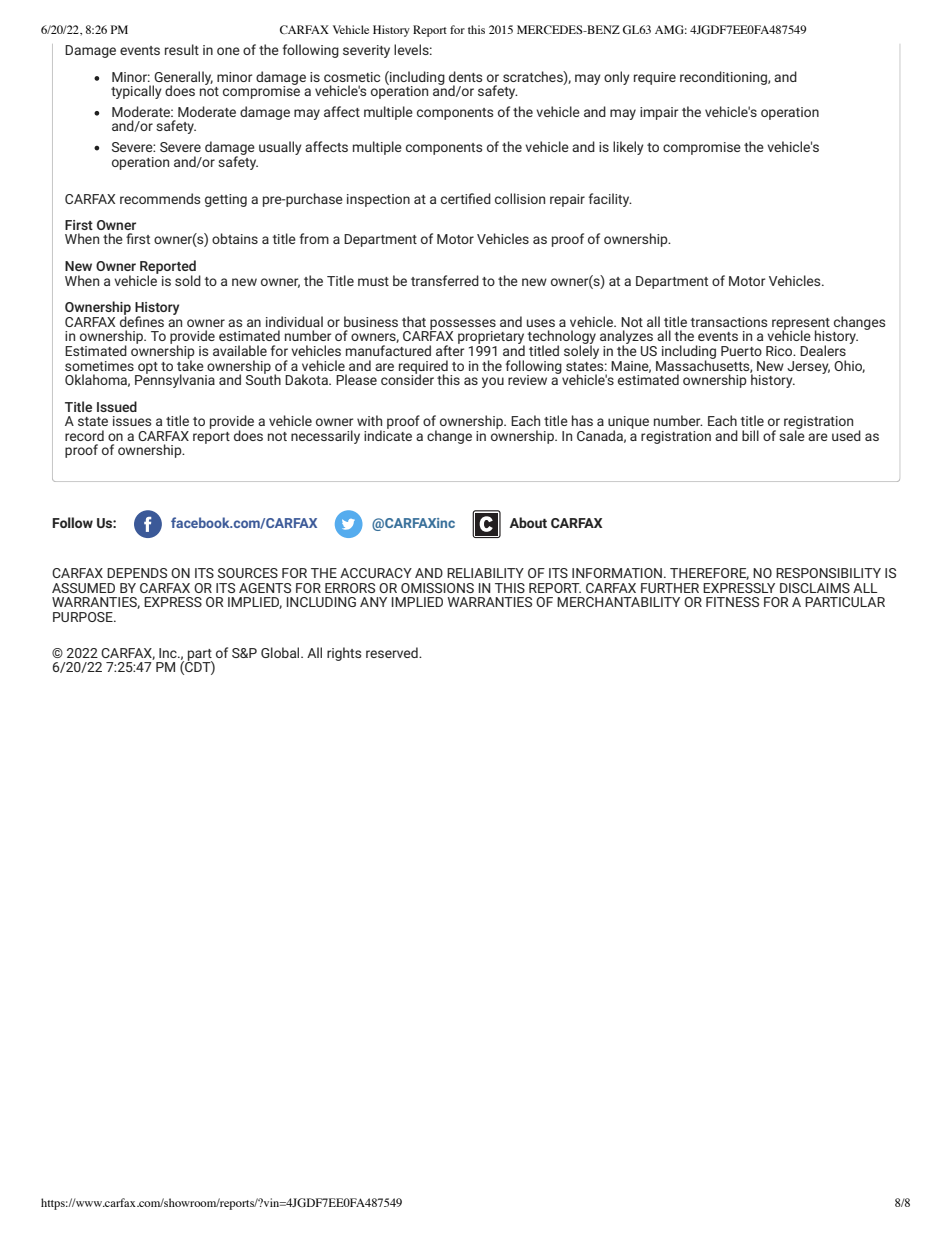 This document has height=1233, width=952. What do you see at coordinates (617, 78) in the document?
I see `only` at bounding box center [617, 78].
